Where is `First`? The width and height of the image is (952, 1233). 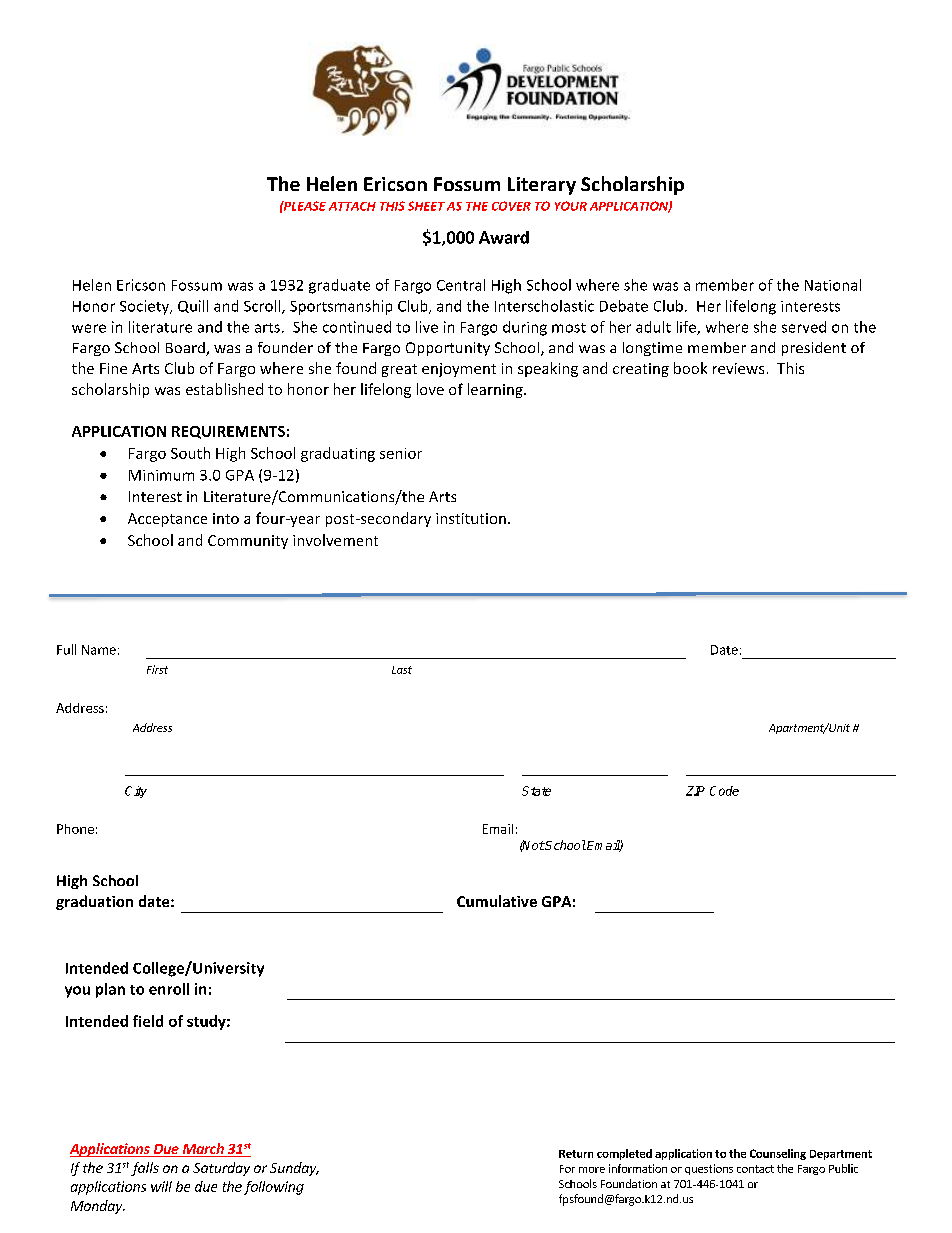
First is located at coordinates (157, 669).
